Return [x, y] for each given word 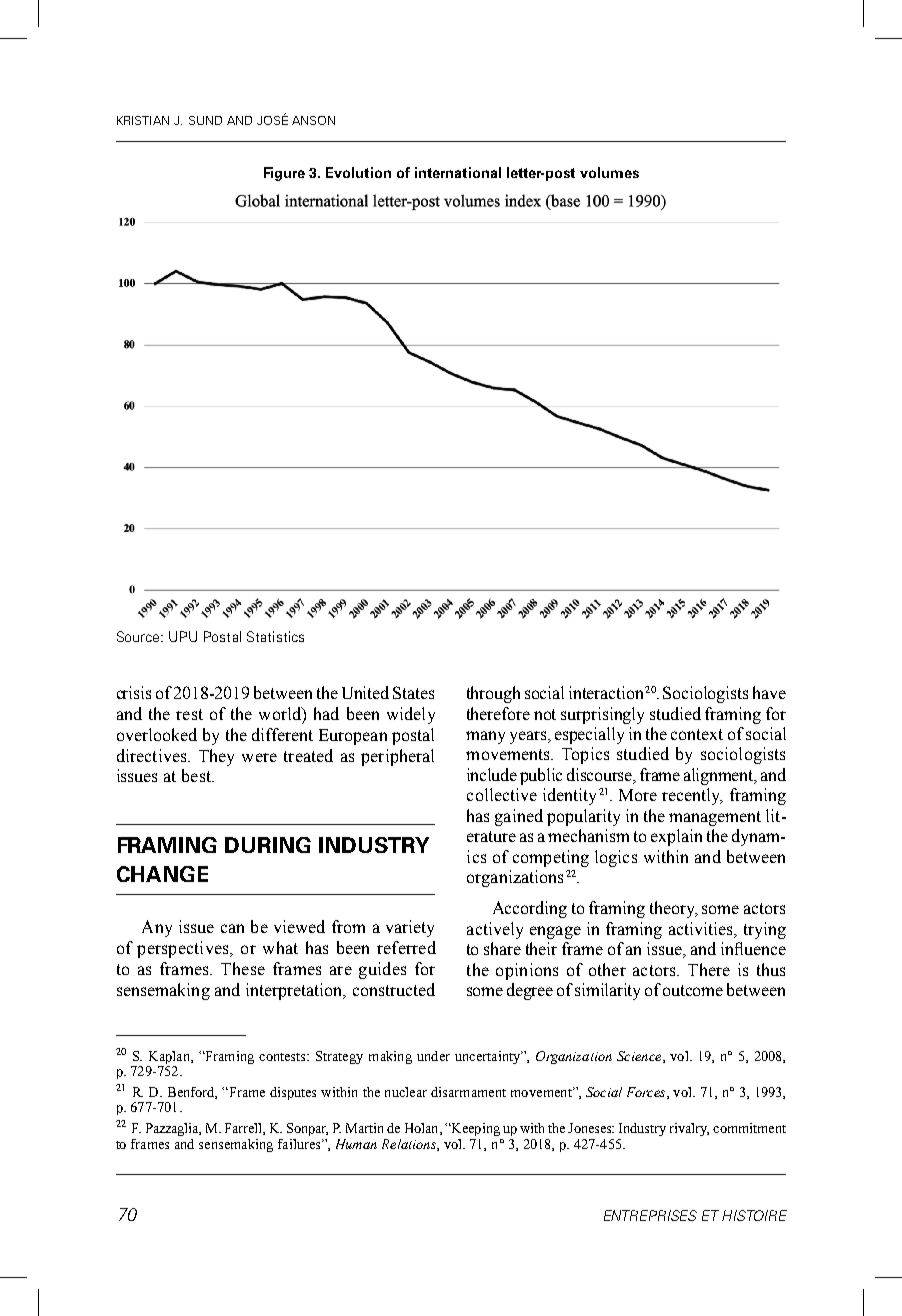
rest [189, 714]
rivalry [689, 1129]
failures [300, 1144]
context [697, 734]
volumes [609, 172]
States [413, 692]
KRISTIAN [143, 120]
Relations [410, 1145]
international [458, 172]
